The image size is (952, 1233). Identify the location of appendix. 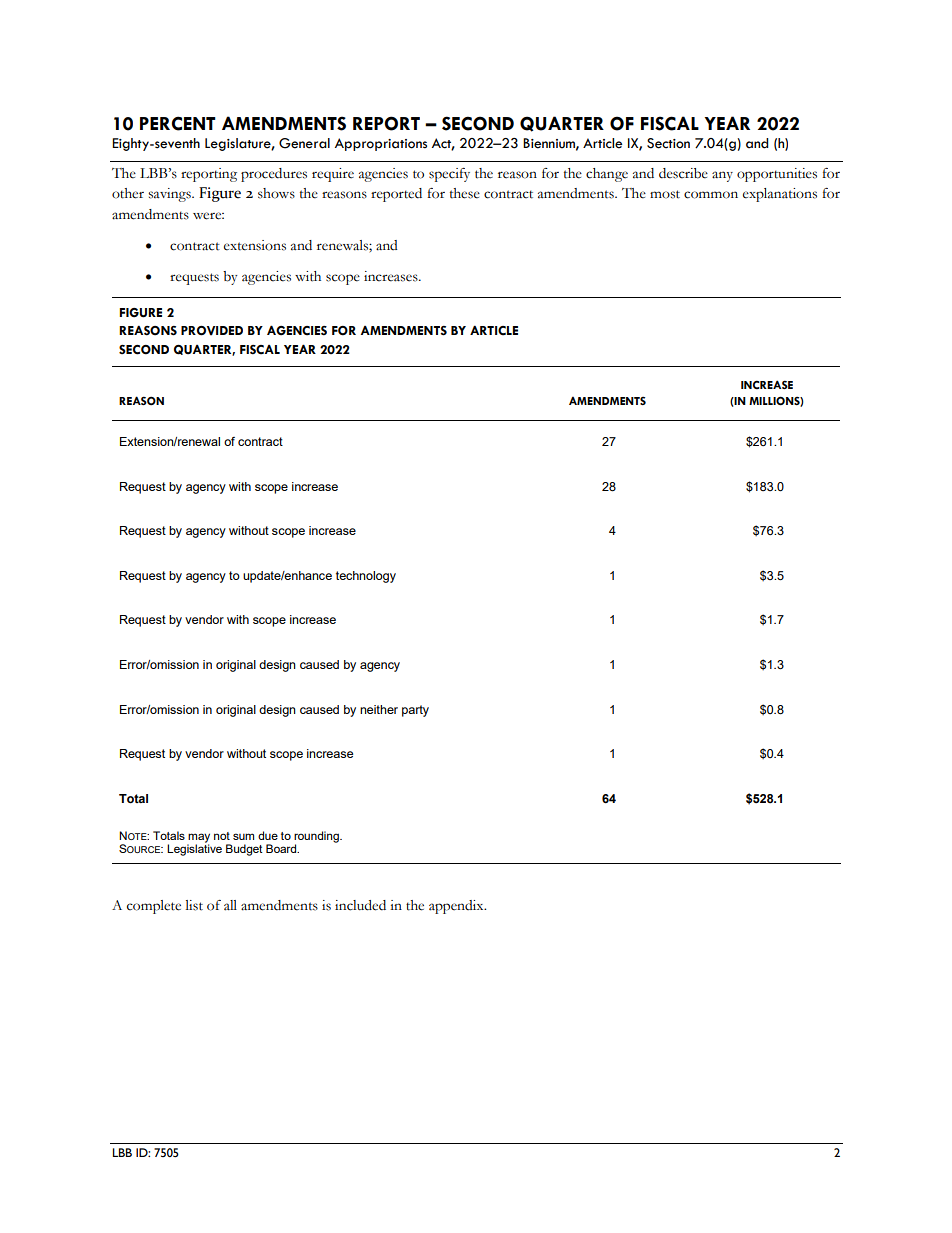
(457, 907).
